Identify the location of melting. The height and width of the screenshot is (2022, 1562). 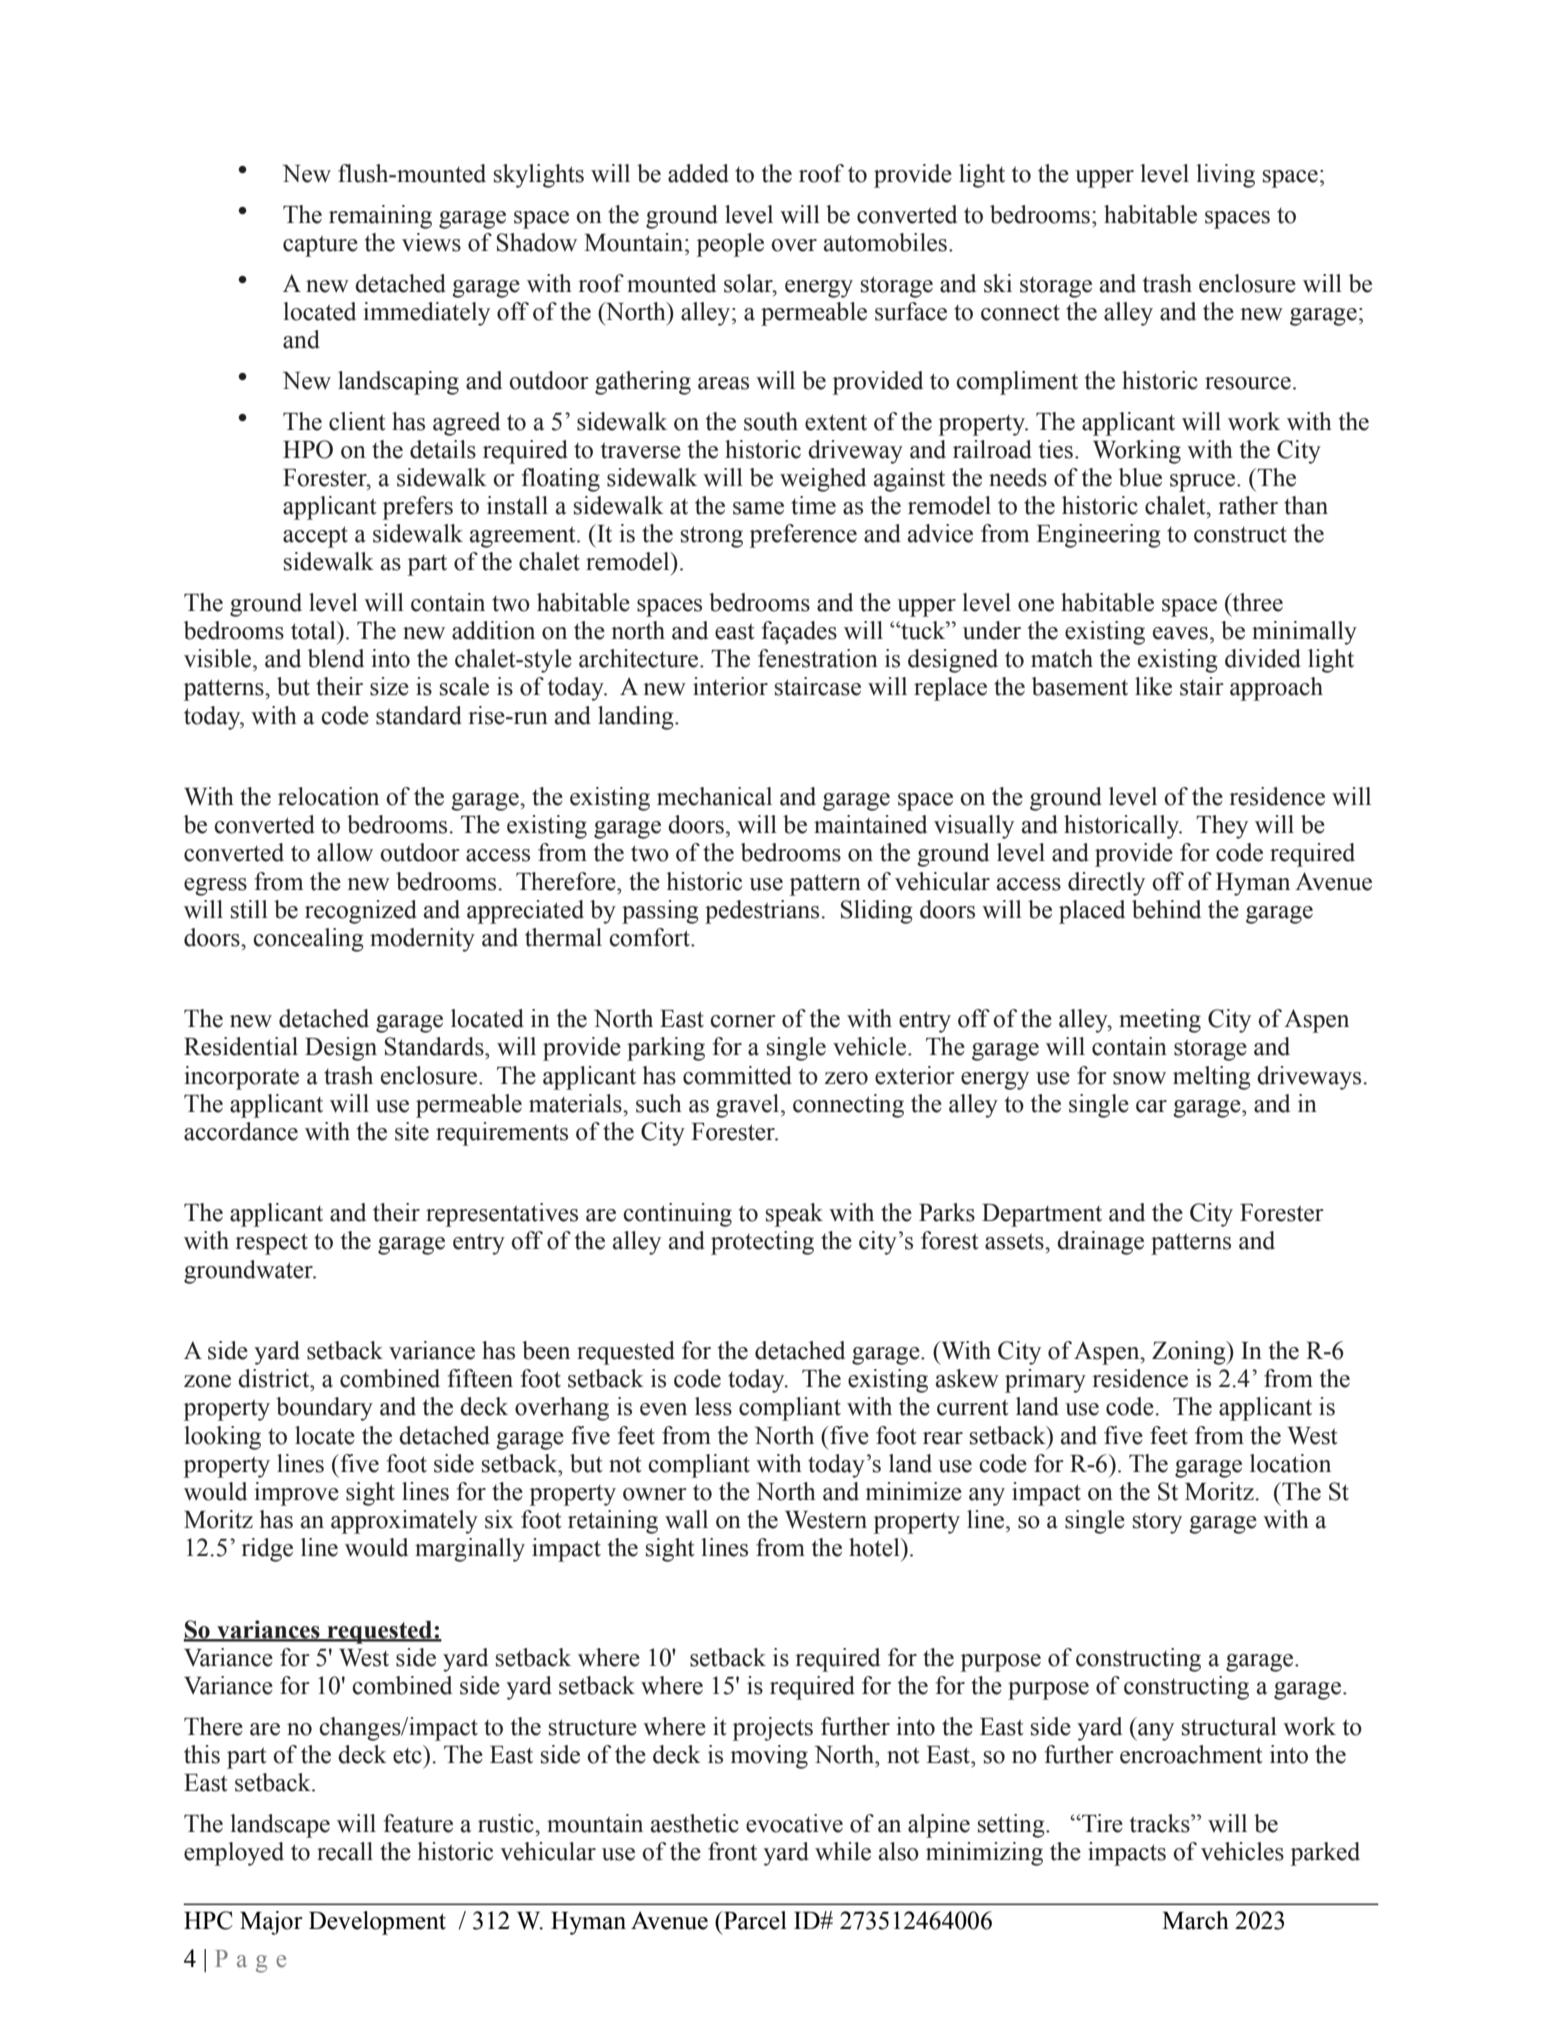
(1212, 1078).
